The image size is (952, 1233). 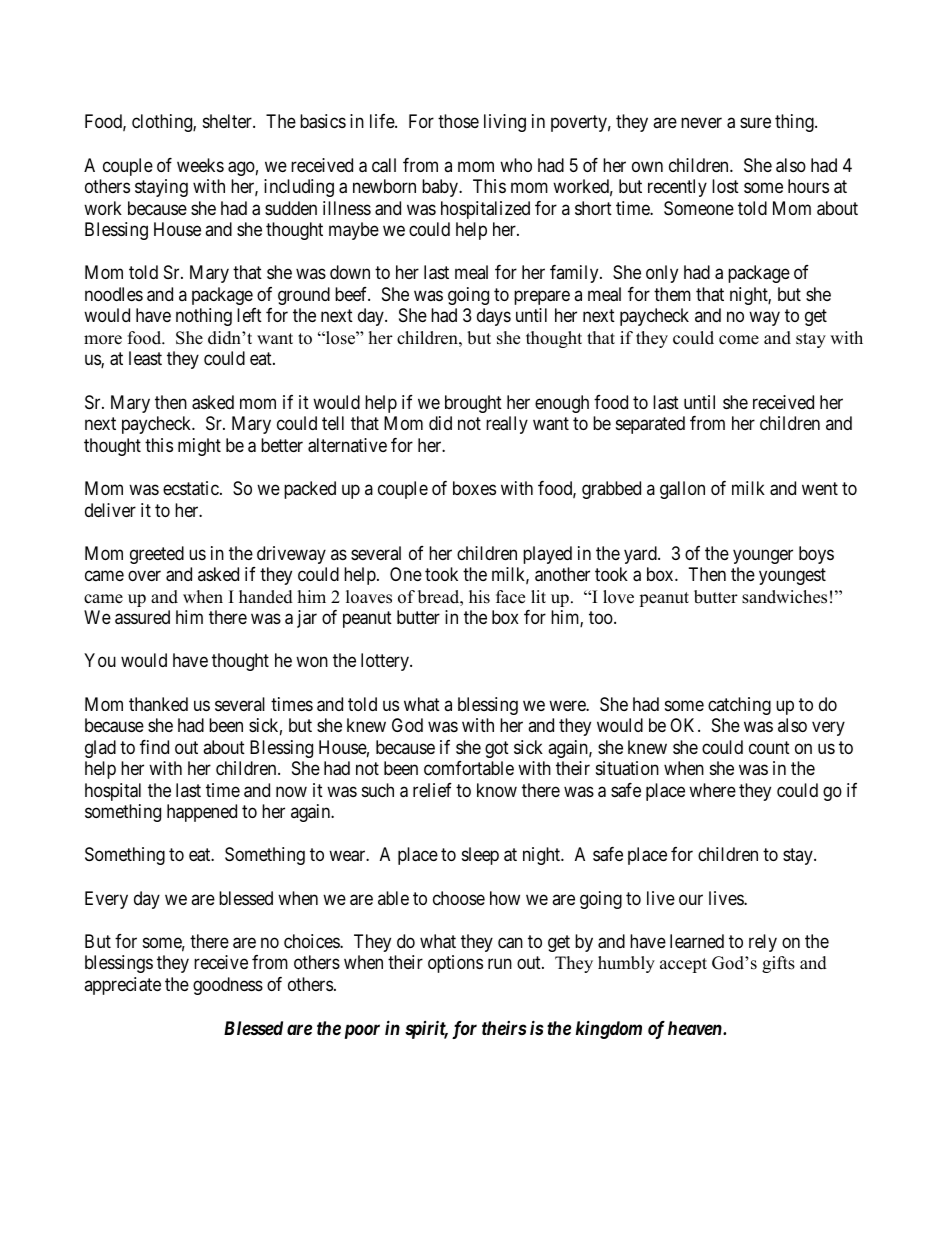 What do you see at coordinates (455, 964) in the screenshot?
I see `options` at bounding box center [455, 964].
